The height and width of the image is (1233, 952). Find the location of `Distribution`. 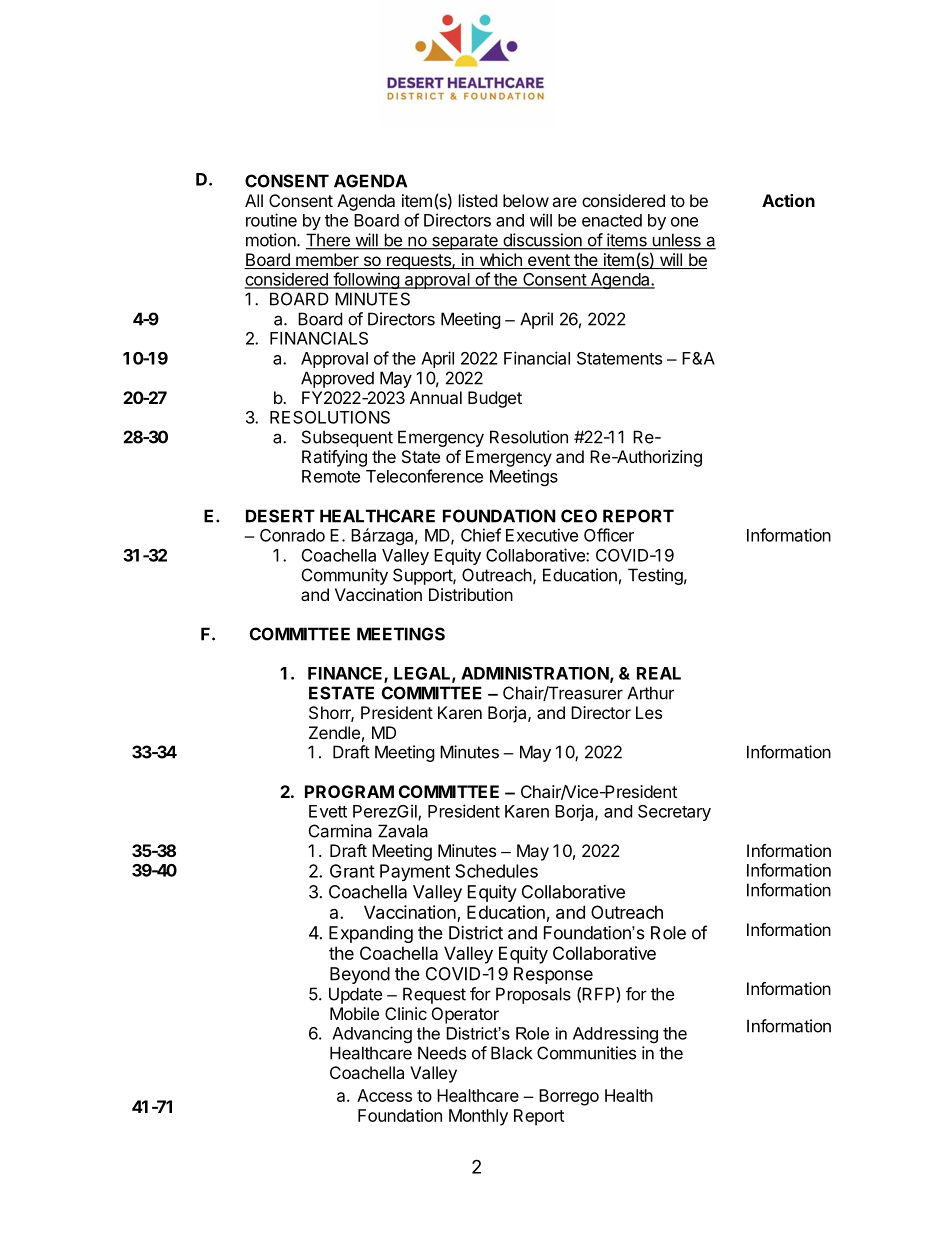

Distribution is located at coordinates (471, 594).
